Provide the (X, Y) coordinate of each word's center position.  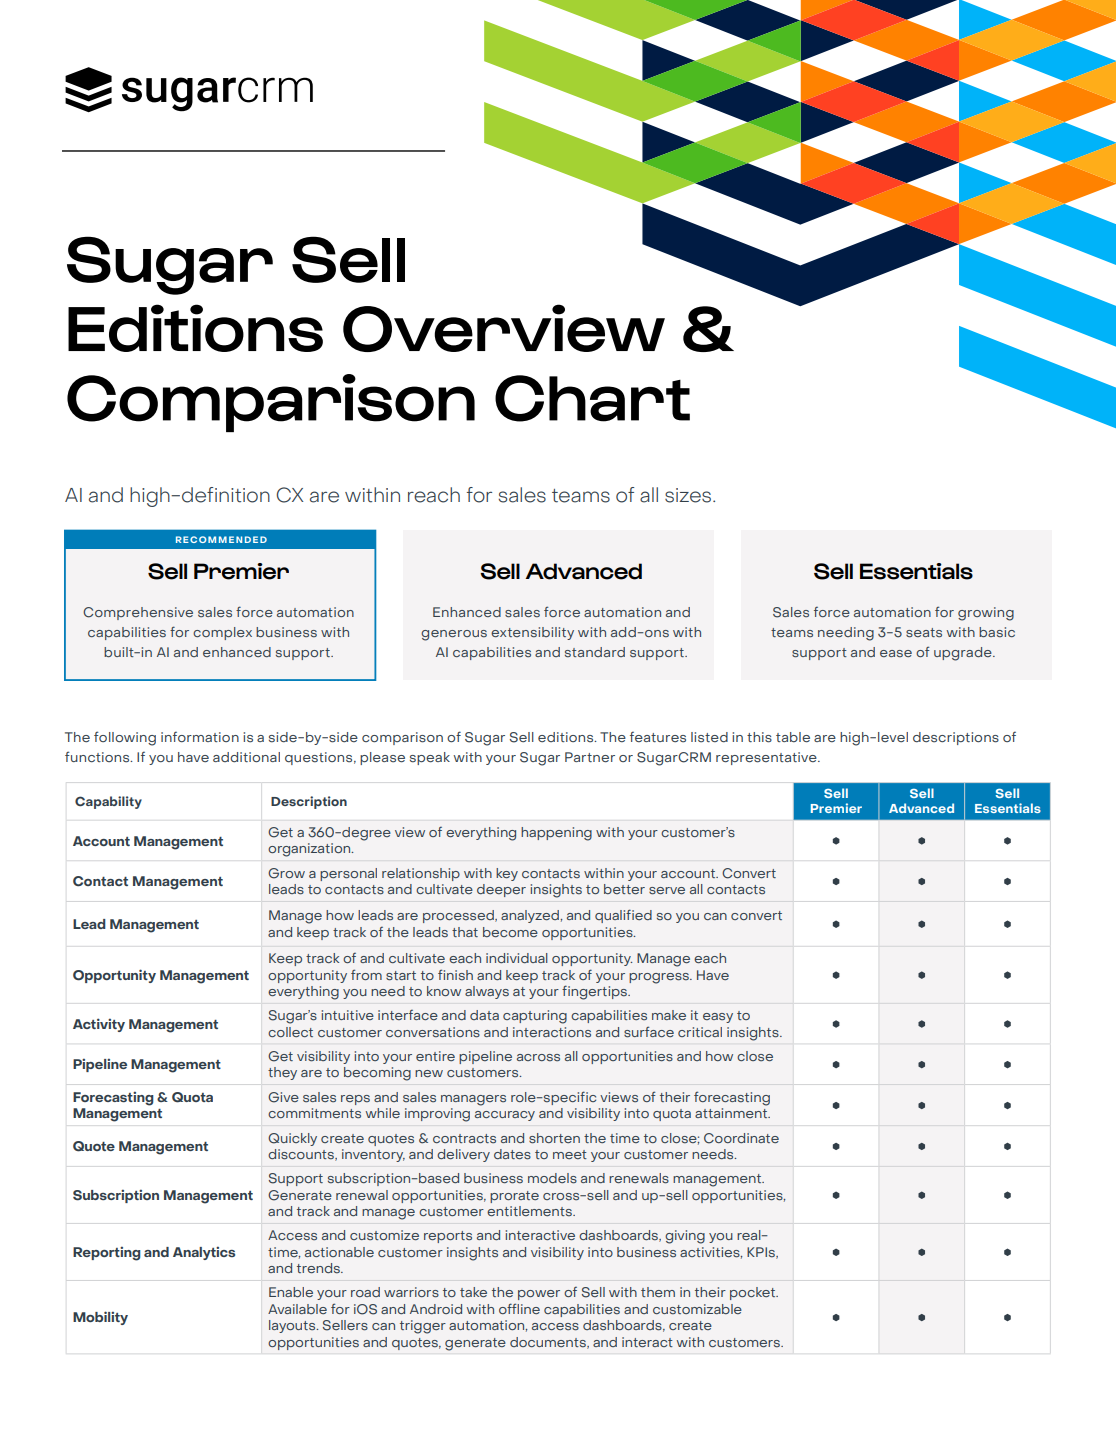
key (507, 874)
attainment (732, 1113)
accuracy (505, 1116)
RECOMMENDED (221, 539)
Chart (592, 398)
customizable (697, 1309)
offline (519, 1308)
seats (924, 633)
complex (222, 633)
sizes (689, 495)
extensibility (532, 633)
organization (310, 850)
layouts (293, 1326)
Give (283, 1097)
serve (667, 891)
